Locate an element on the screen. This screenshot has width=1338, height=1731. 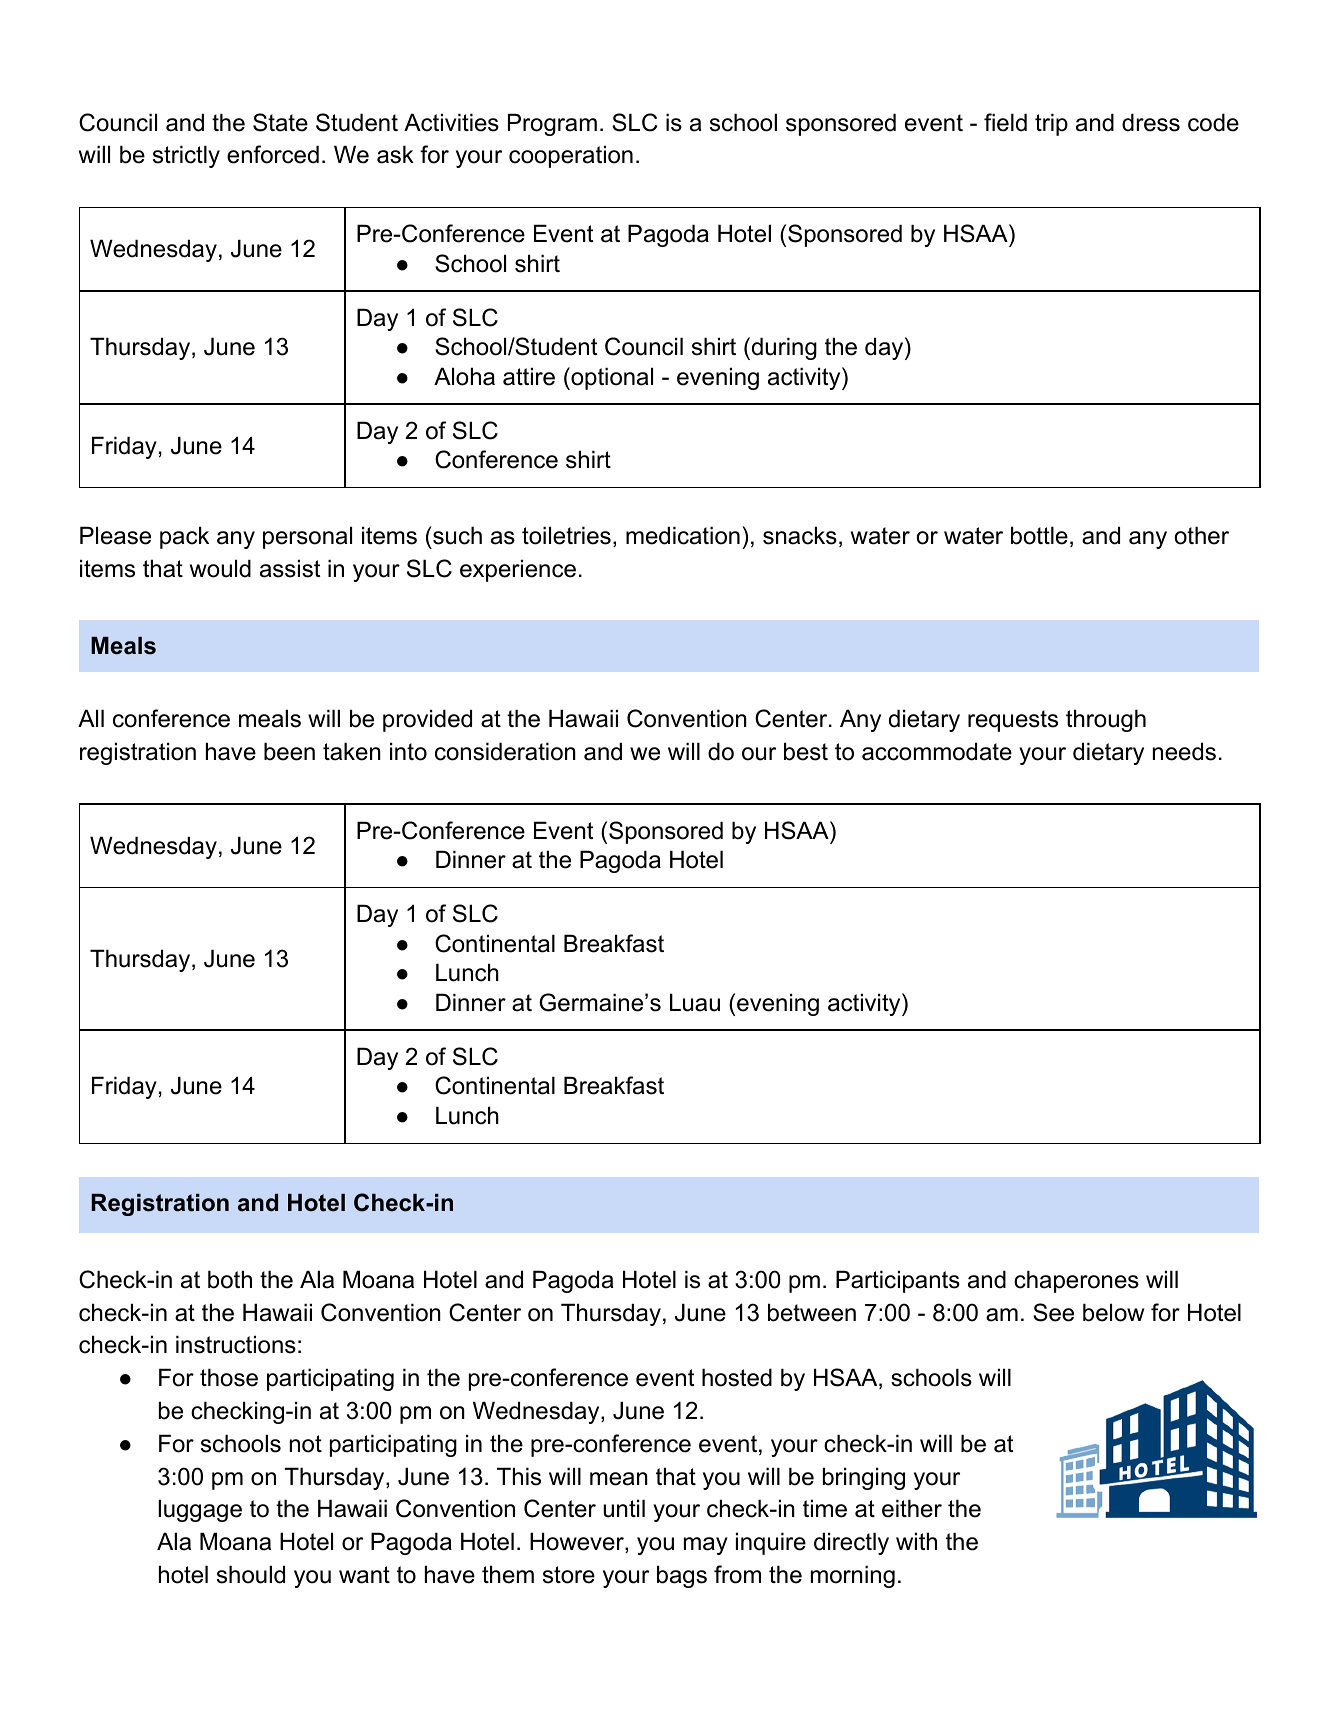
cooperation is located at coordinates (571, 156).
